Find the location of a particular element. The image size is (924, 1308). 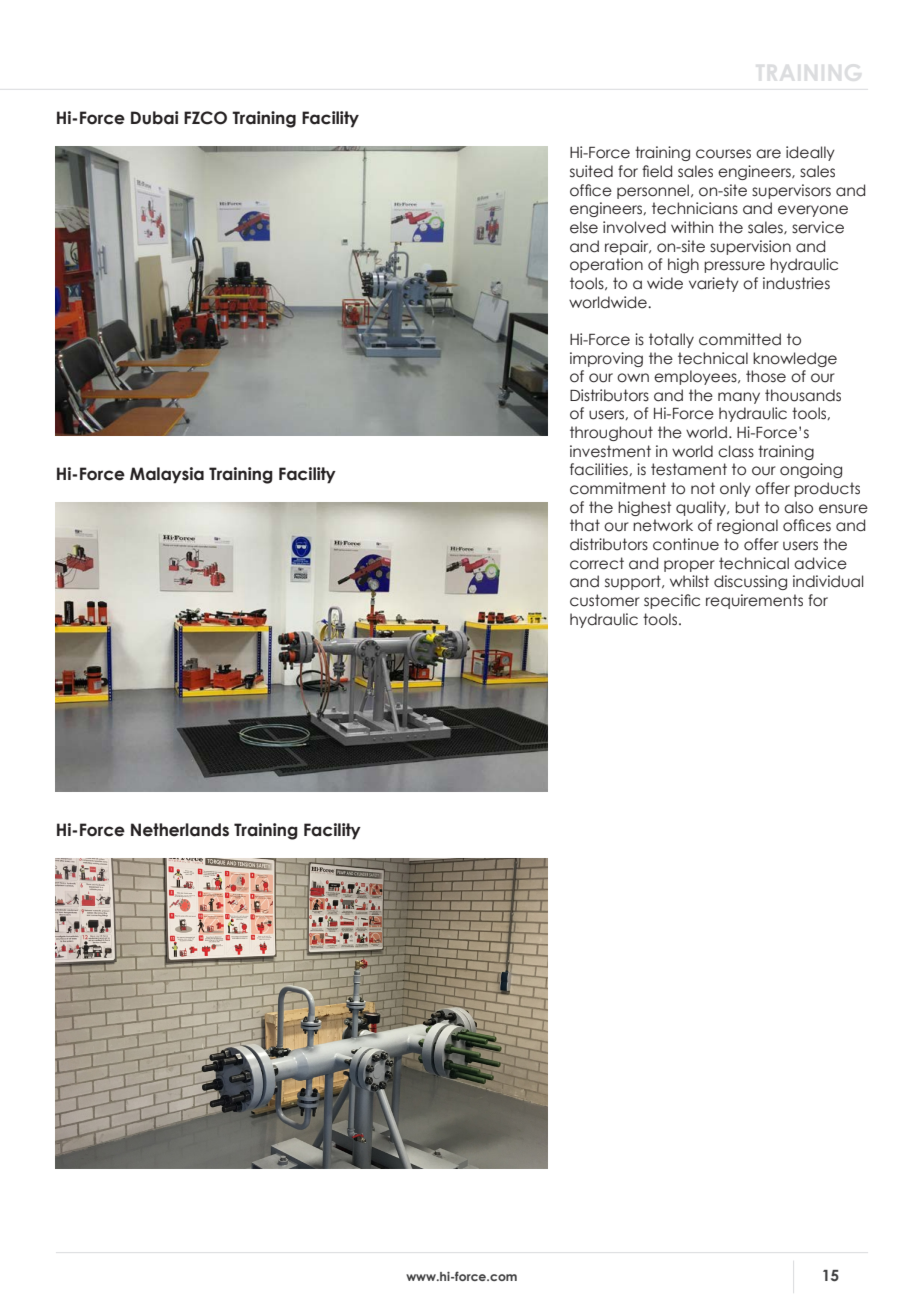

that is located at coordinates (585, 525).
